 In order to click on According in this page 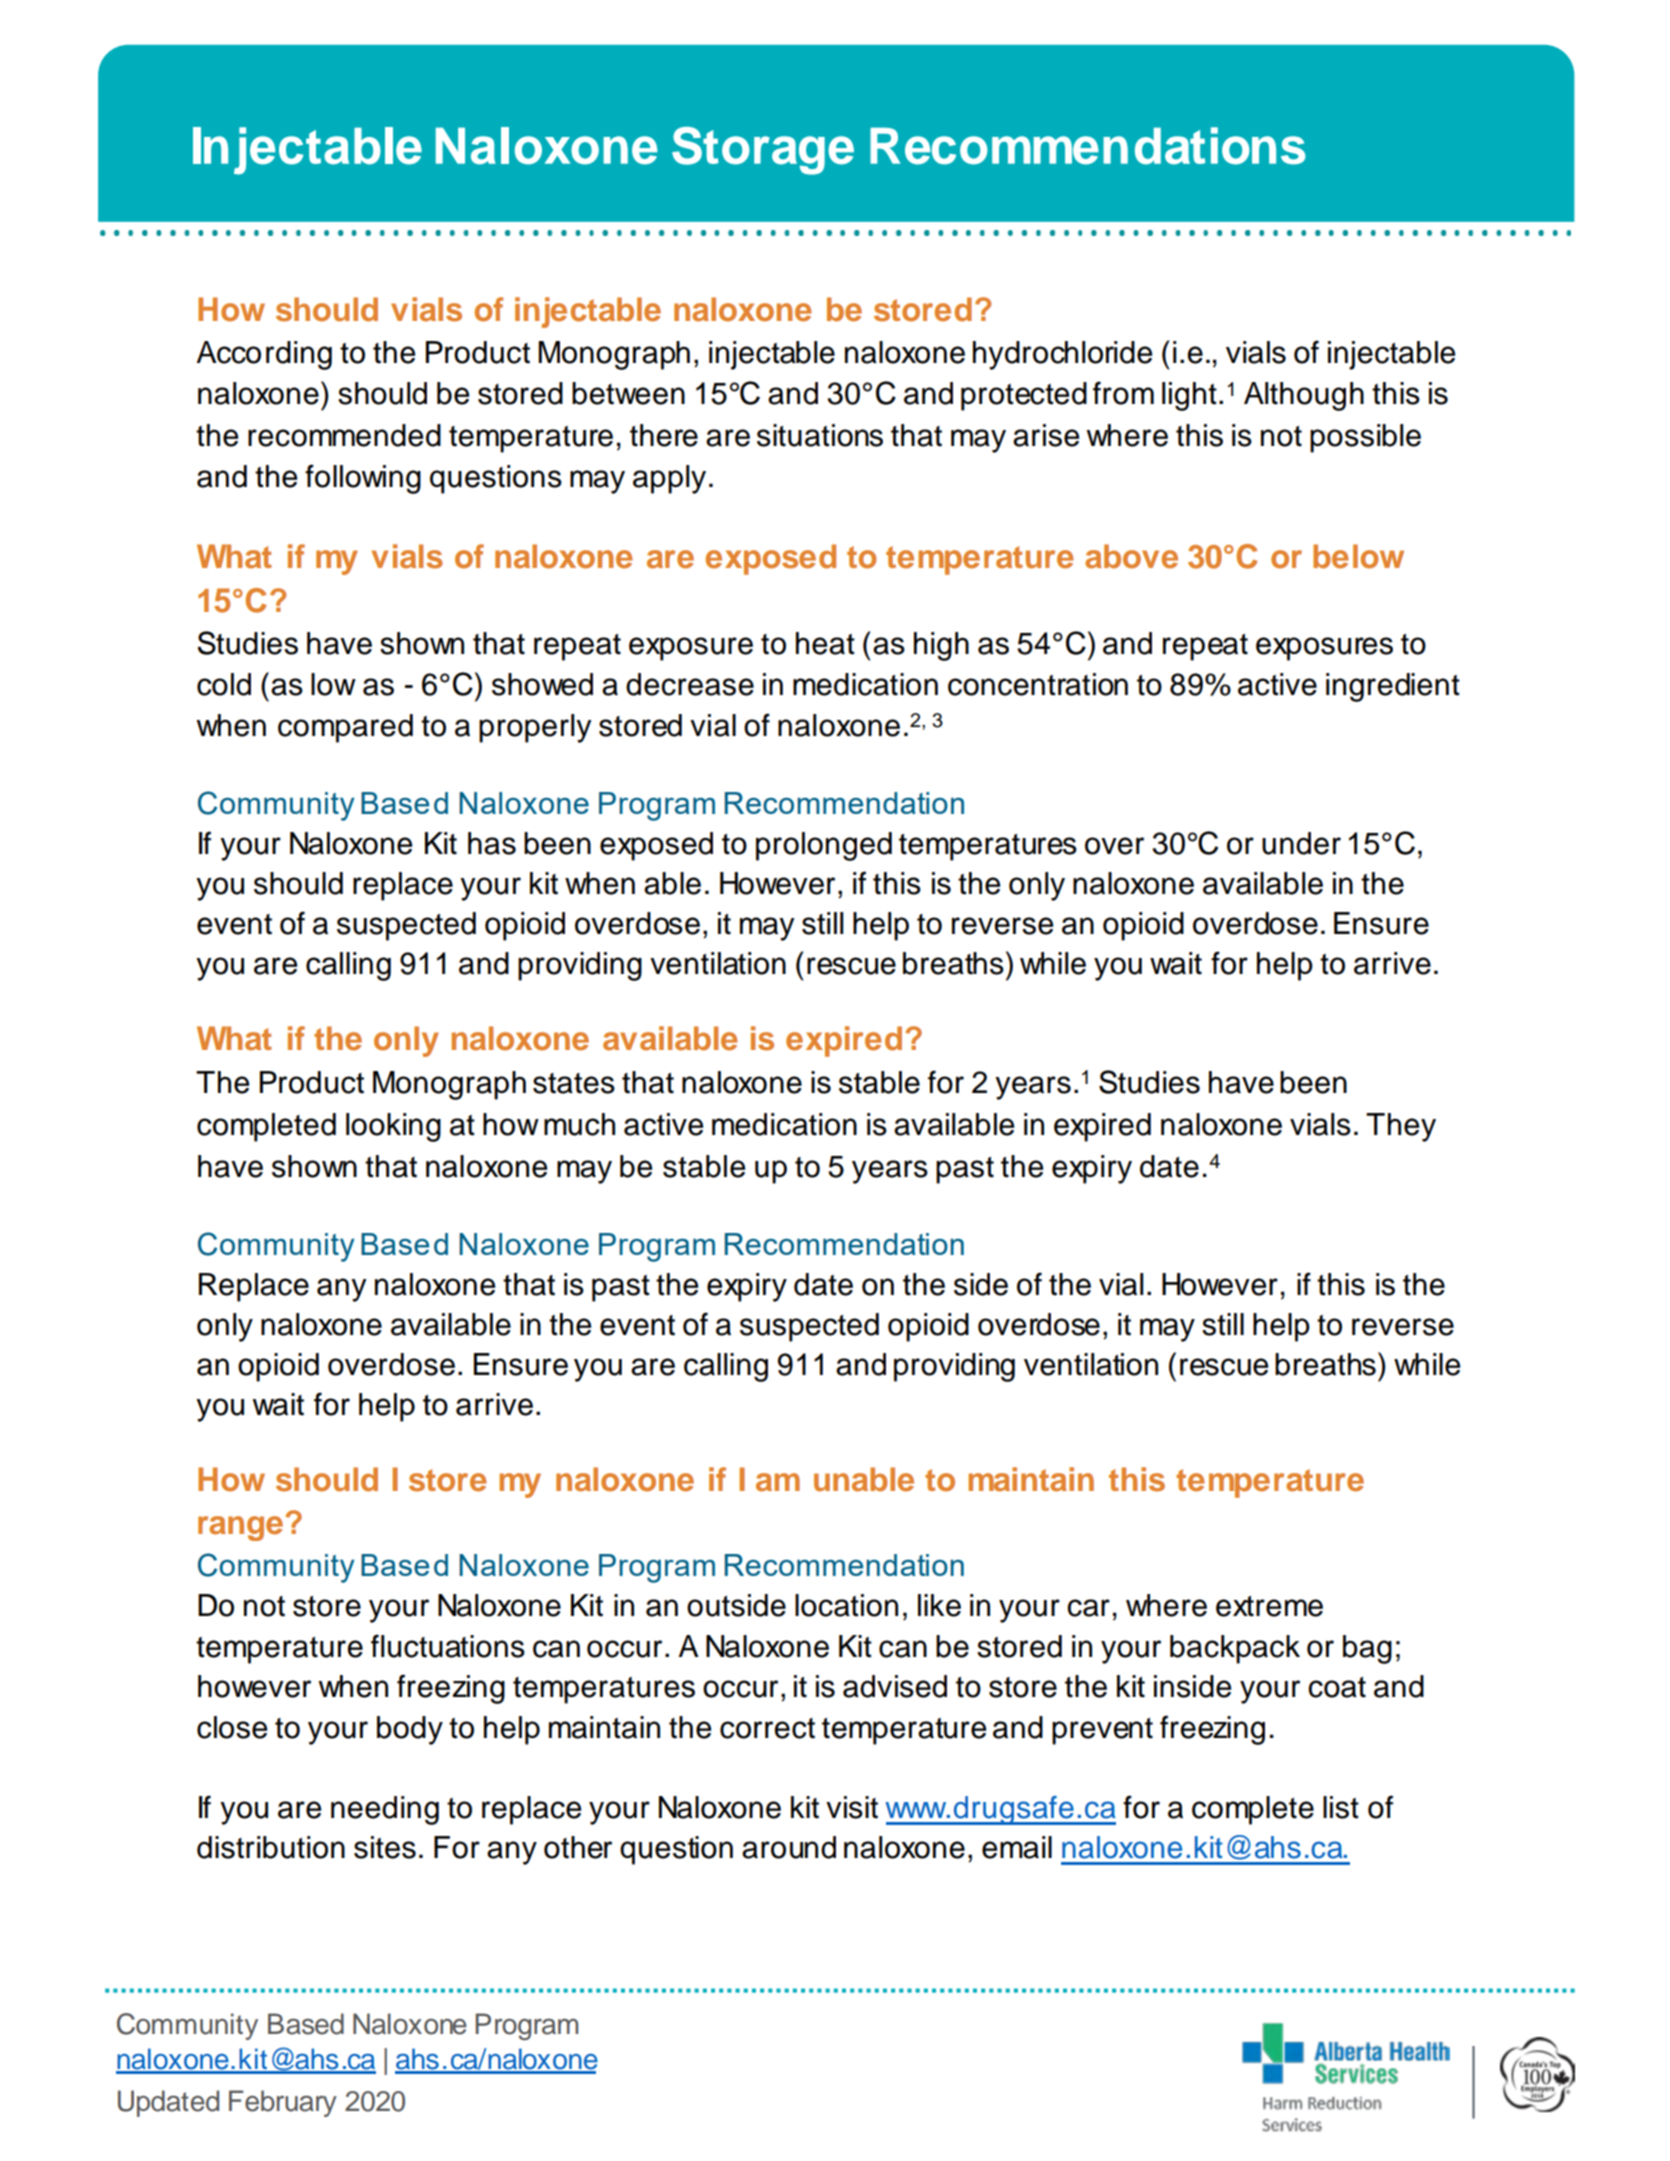, I will do `click(264, 355)`.
